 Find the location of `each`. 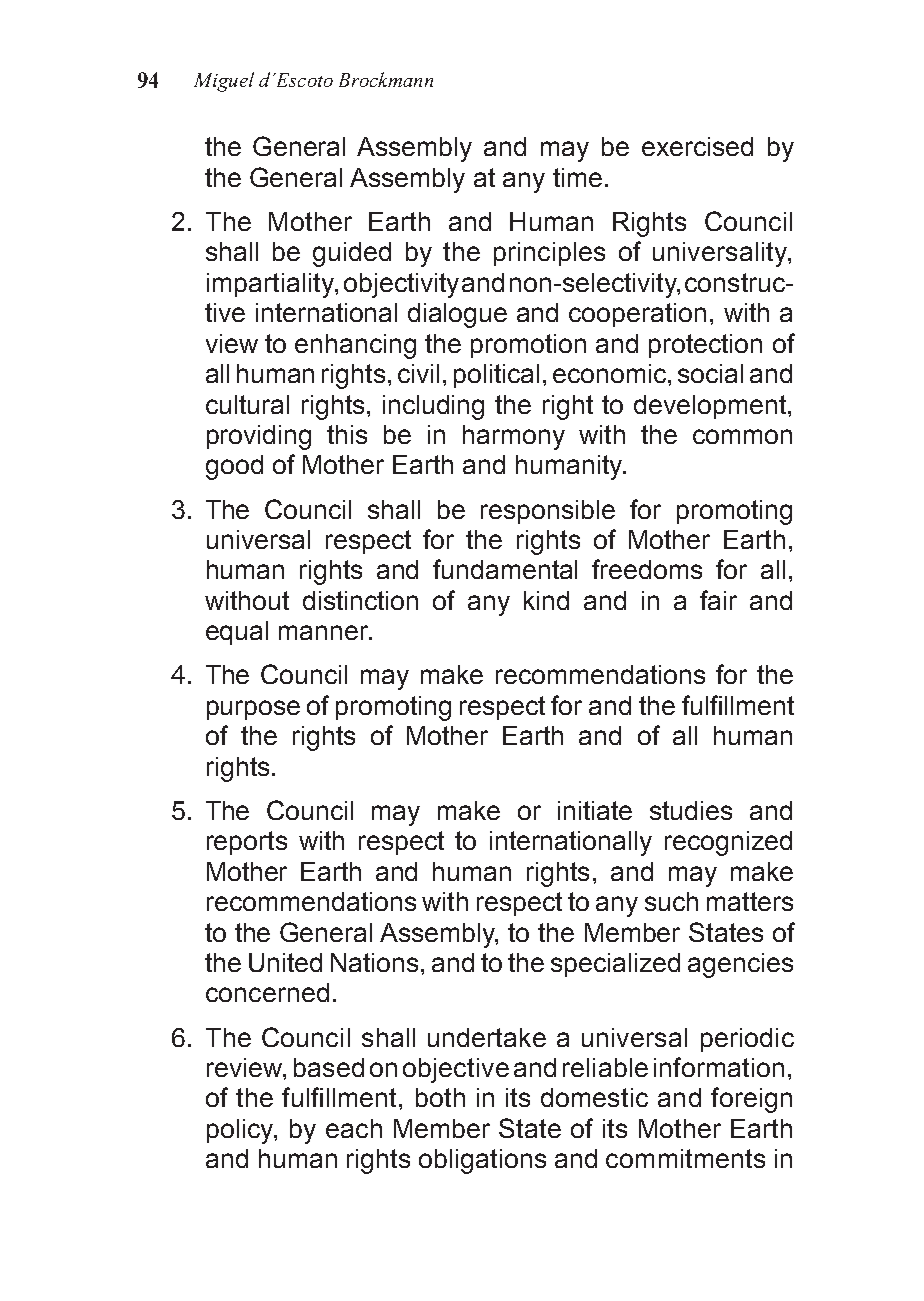

each is located at coordinates (354, 1128).
